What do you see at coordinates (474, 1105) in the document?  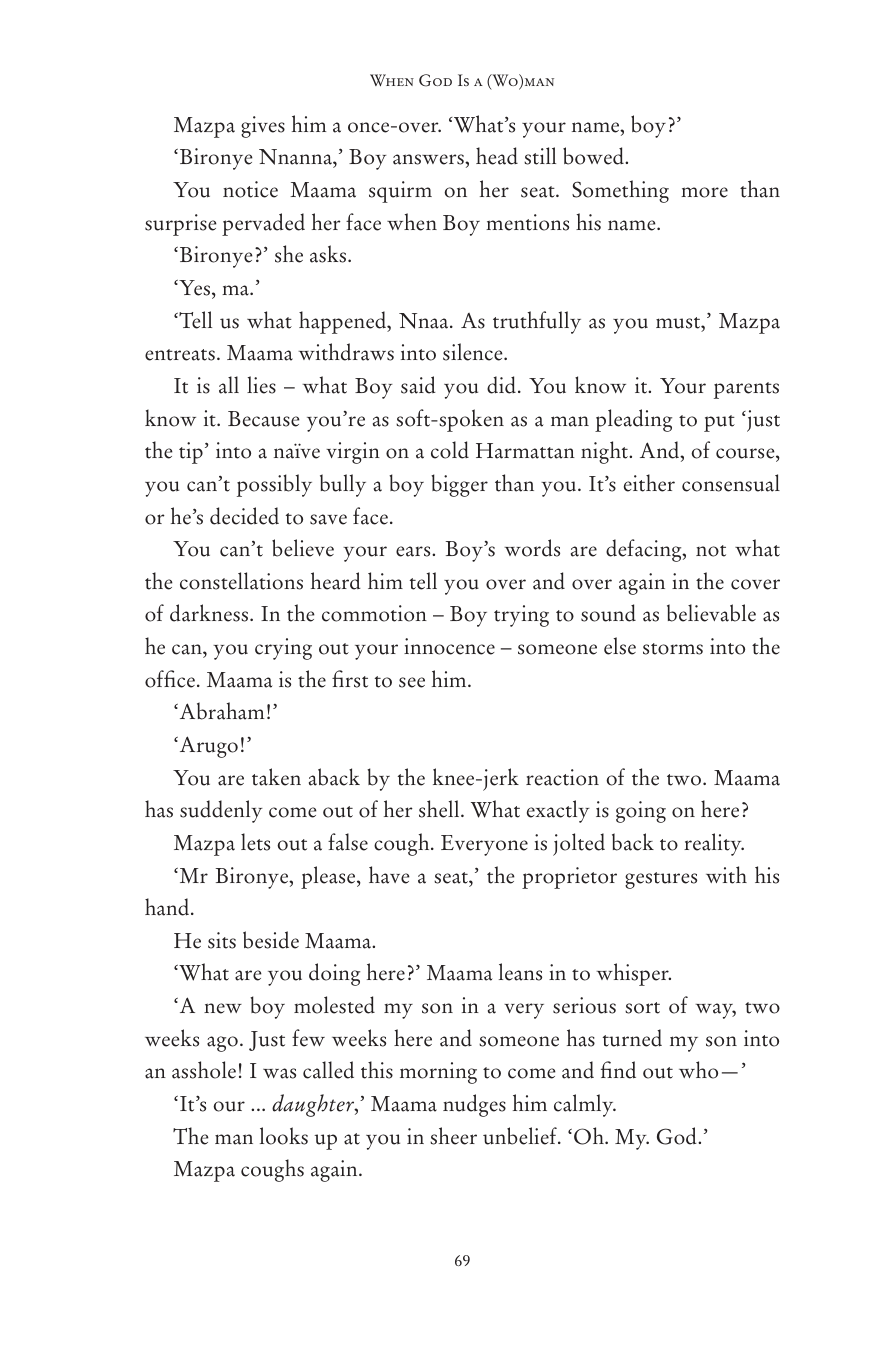 I see `nudges` at bounding box center [474, 1105].
